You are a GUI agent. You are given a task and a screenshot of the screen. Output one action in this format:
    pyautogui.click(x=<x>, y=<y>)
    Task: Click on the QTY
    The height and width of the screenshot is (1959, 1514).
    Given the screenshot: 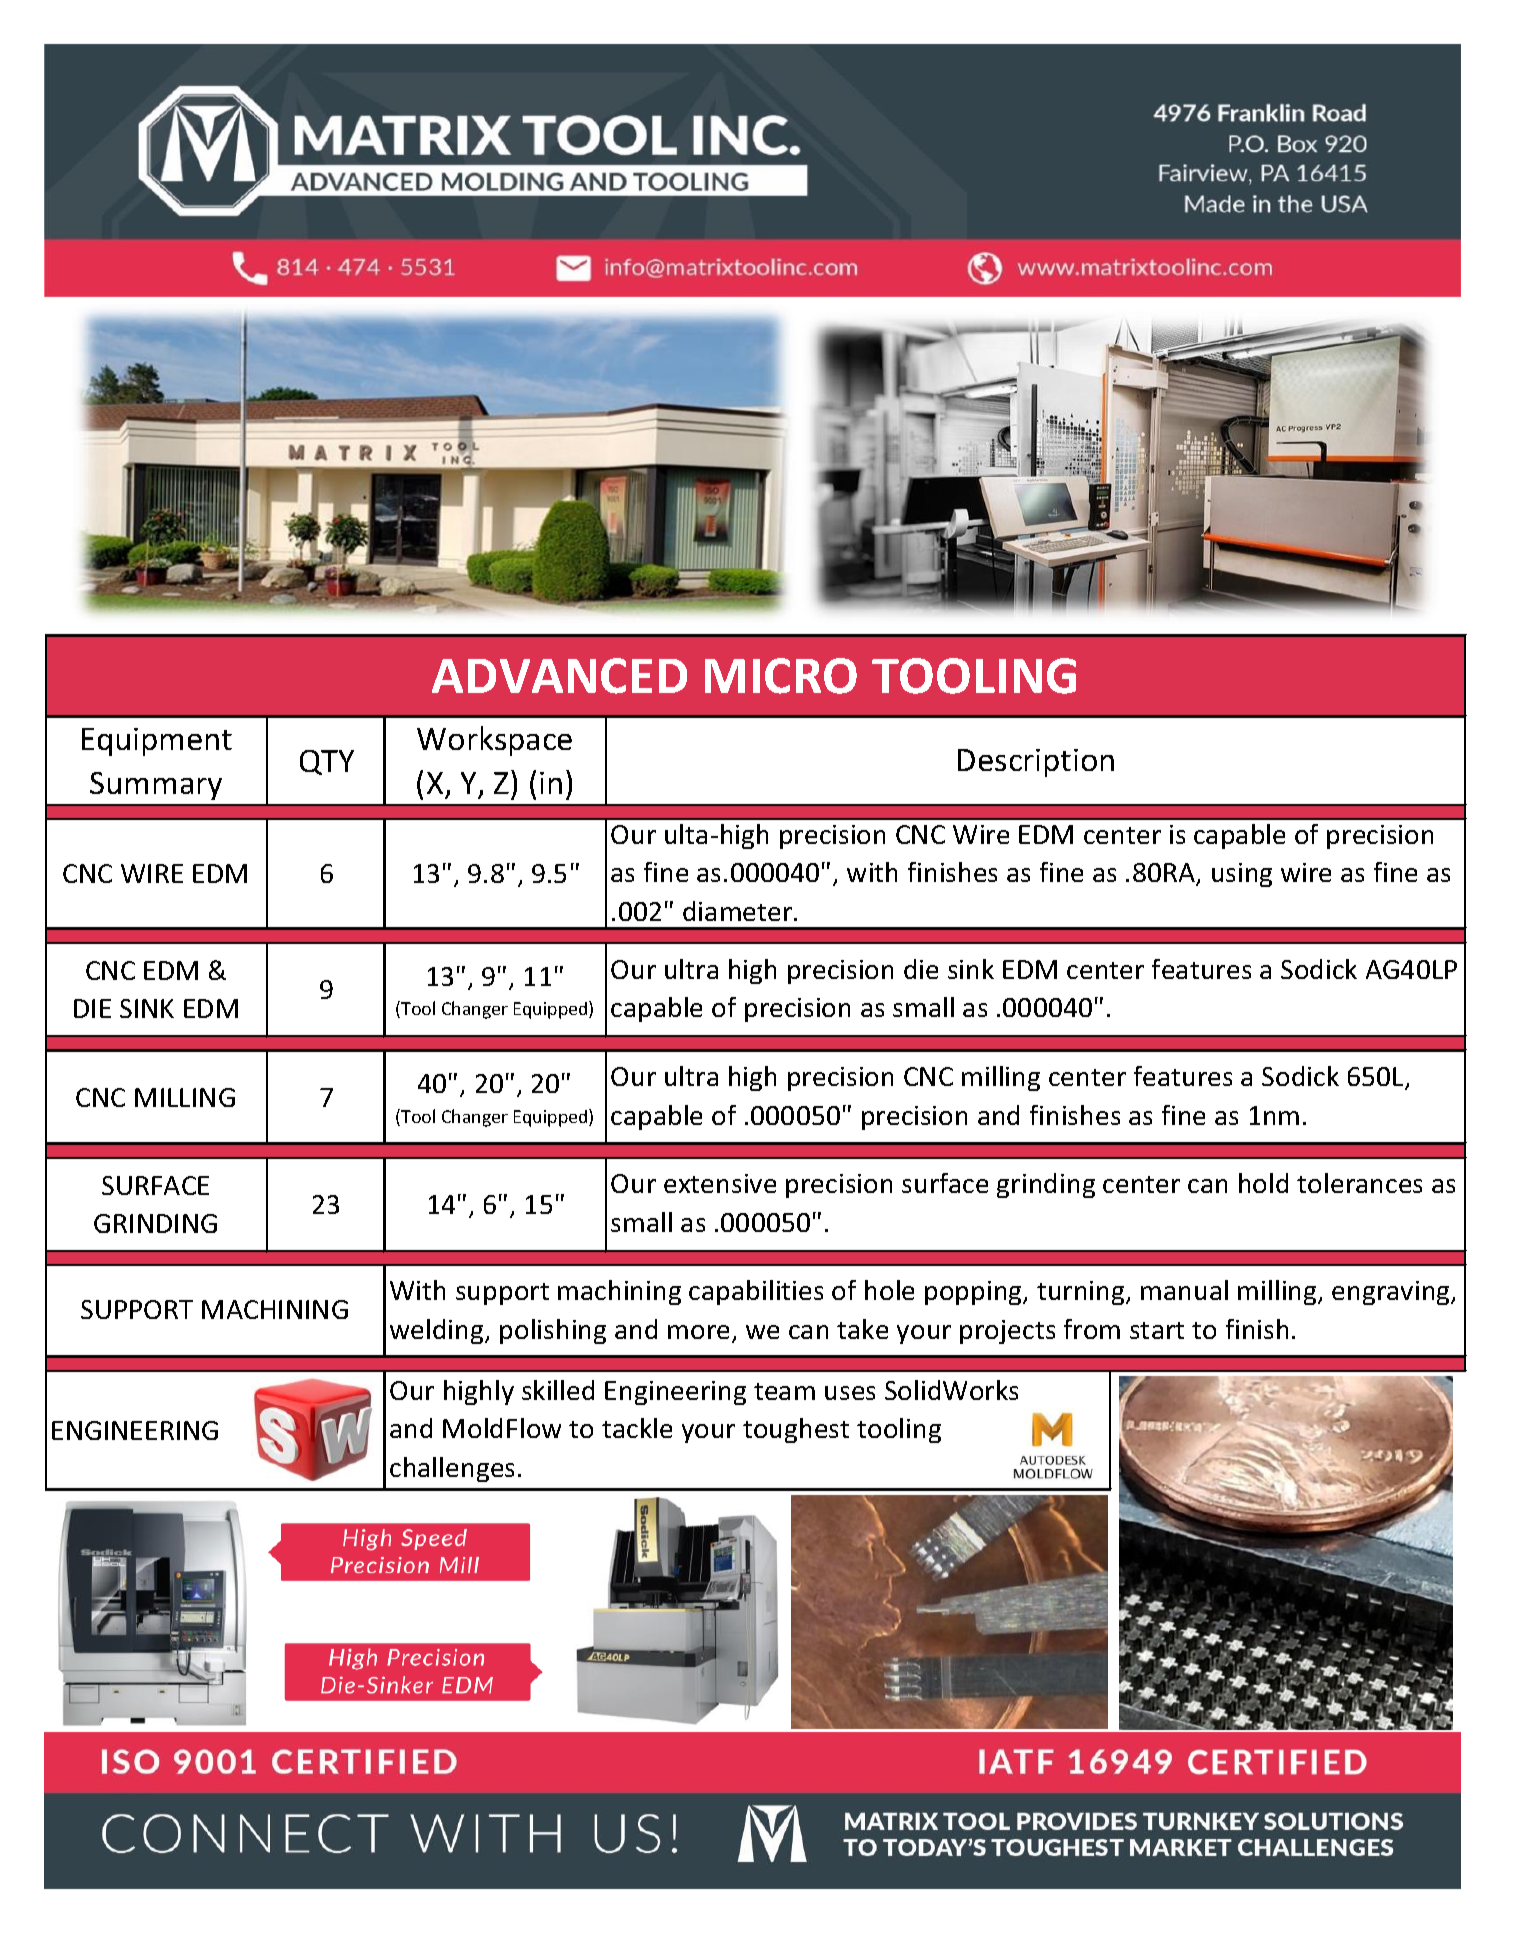 What is the action you would take?
    pyautogui.click(x=327, y=762)
